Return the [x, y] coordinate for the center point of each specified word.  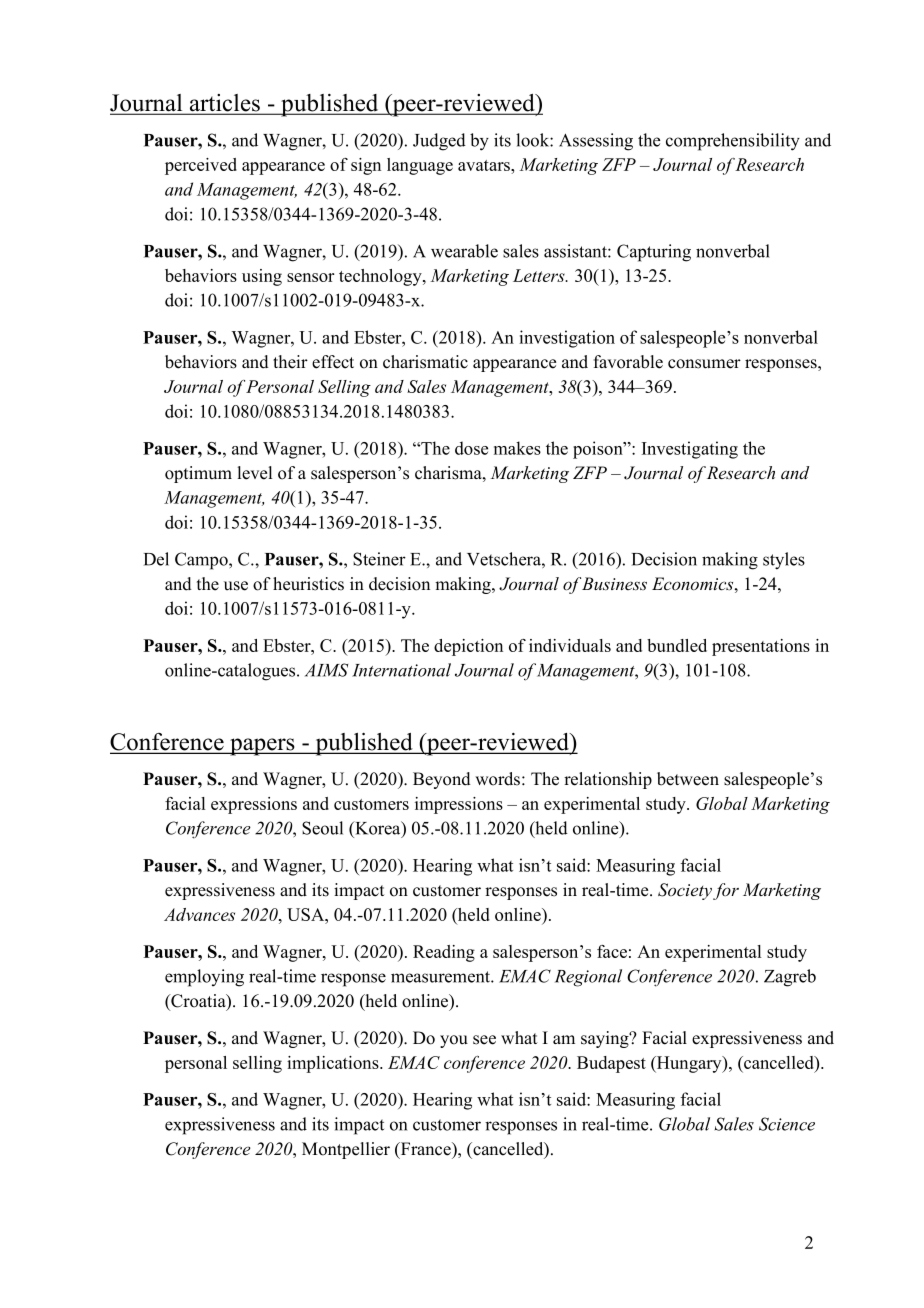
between [688, 779]
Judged [439, 142]
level [254, 473]
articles [225, 104]
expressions [254, 805]
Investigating [690, 450]
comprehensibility [733, 142]
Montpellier [346, 1150]
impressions [459, 805]
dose [471, 448]
